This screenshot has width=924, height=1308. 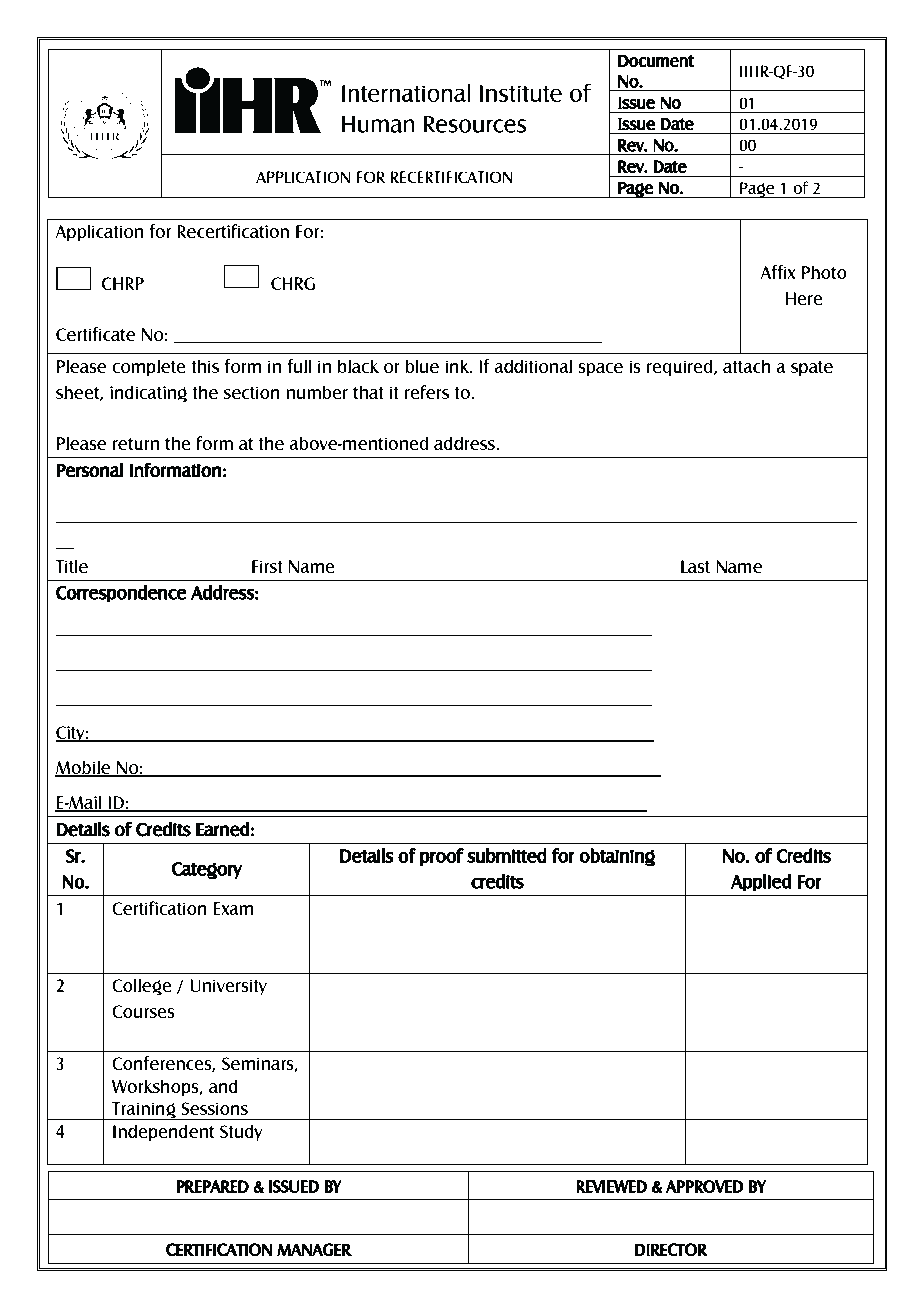 I want to click on First, so click(x=267, y=566).
